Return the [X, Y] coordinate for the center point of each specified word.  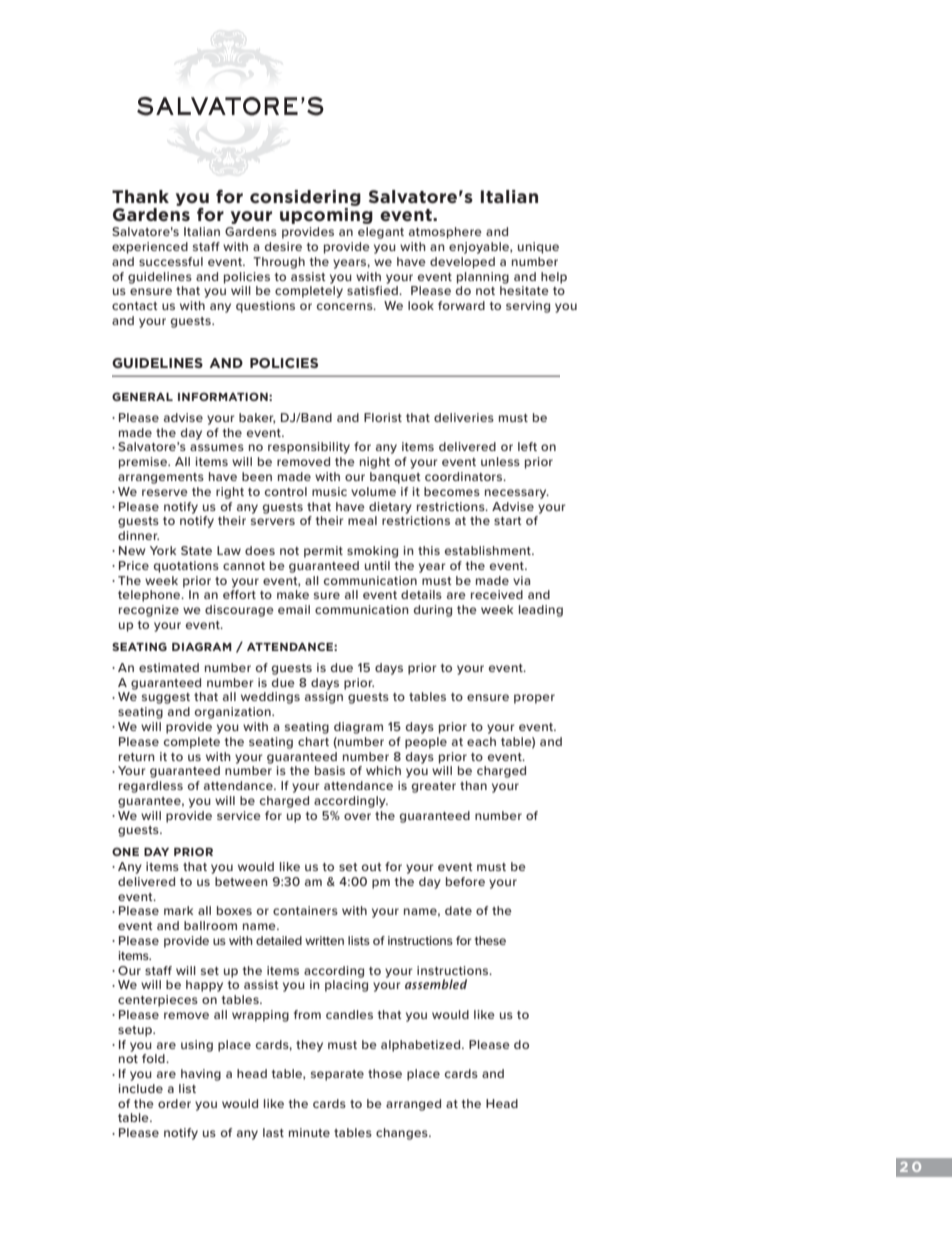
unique [538, 248]
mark [178, 910]
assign [324, 698]
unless [500, 461]
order [174, 1103]
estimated [169, 667]
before [465, 881]
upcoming [326, 216]
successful [171, 261]
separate [337, 1075]
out [372, 867]
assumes [217, 447]
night [375, 463]
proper [534, 699]
